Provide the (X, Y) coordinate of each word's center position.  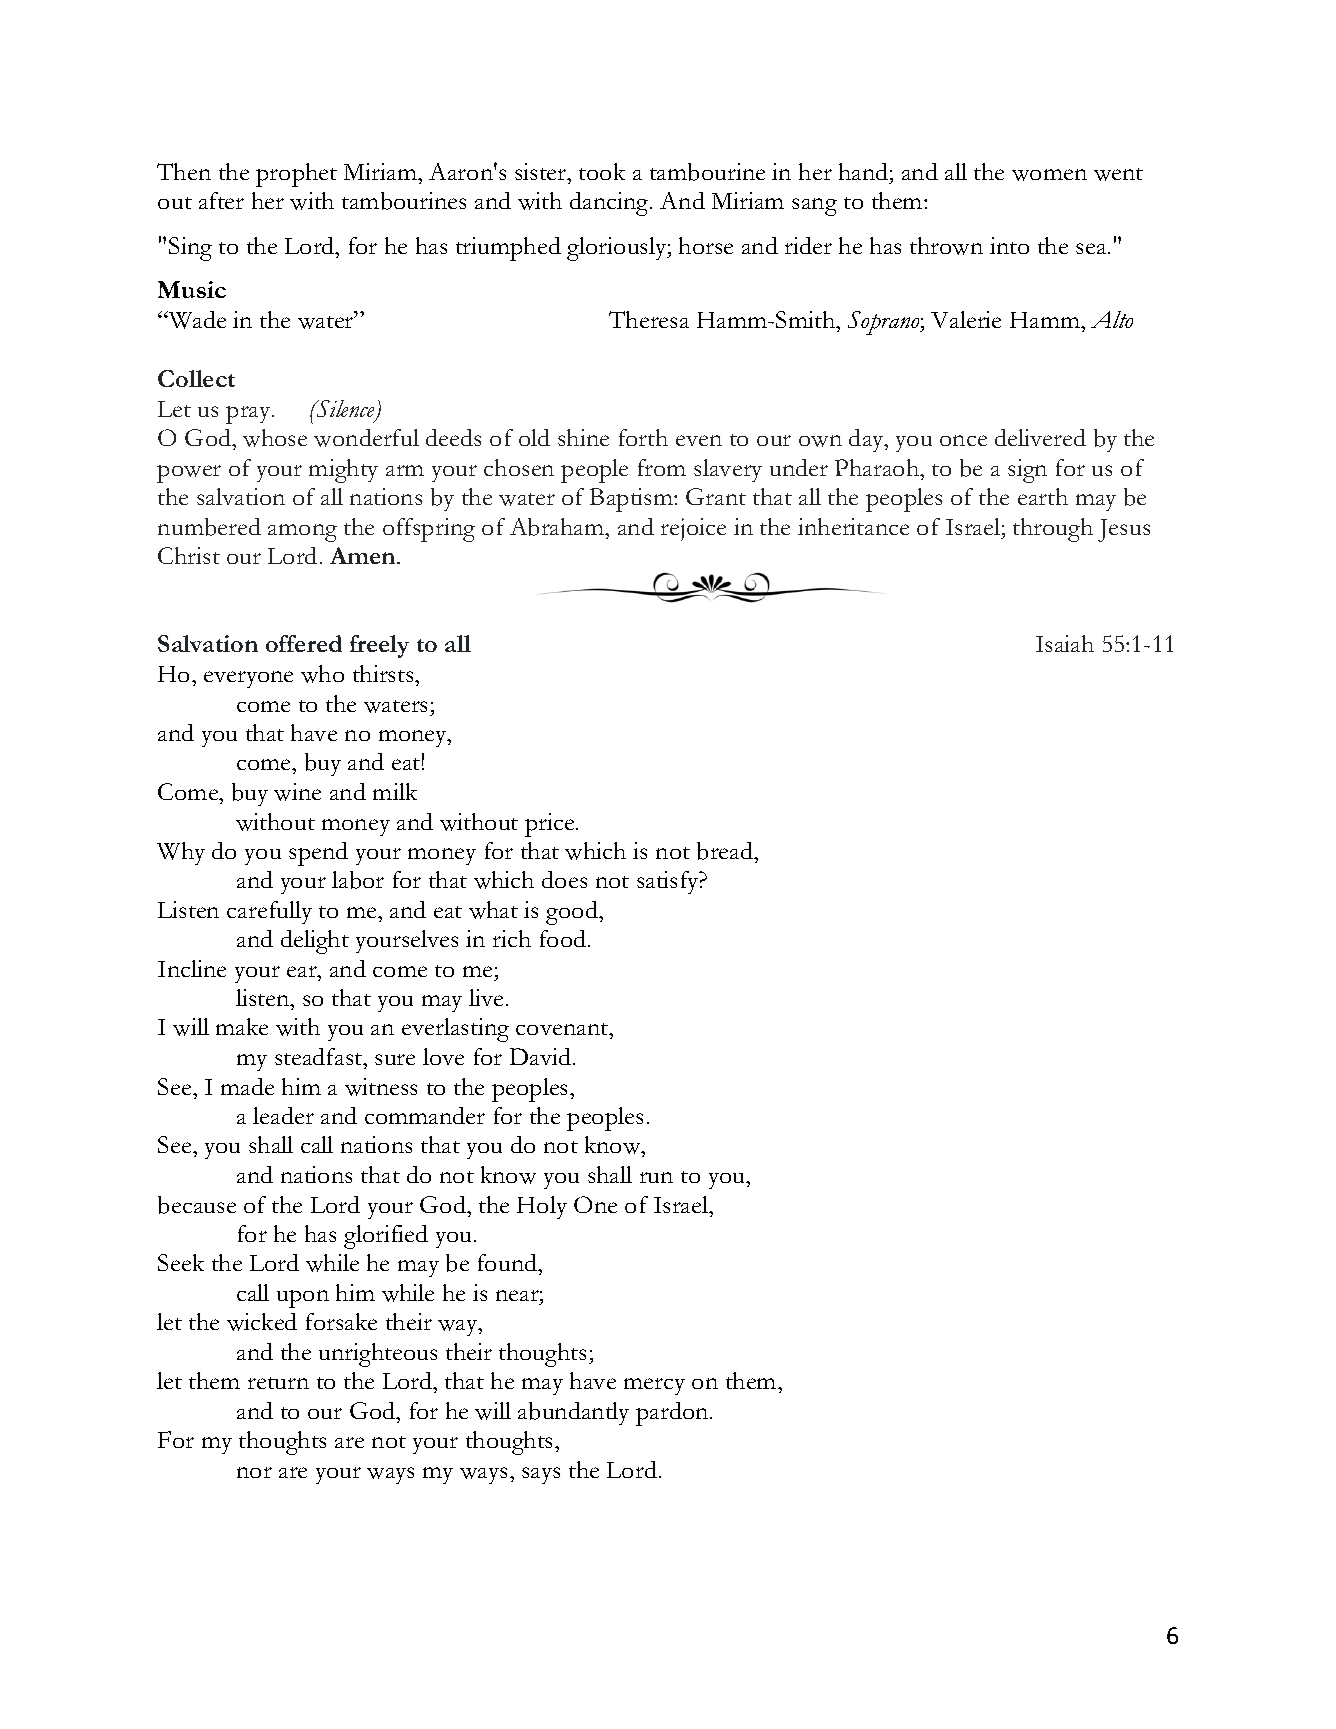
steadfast (320, 1058)
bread (726, 851)
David (542, 1056)
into (1009, 245)
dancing (610, 204)
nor (254, 1472)
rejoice (693, 529)
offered (304, 643)
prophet (296, 175)
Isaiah (1065, 643)
